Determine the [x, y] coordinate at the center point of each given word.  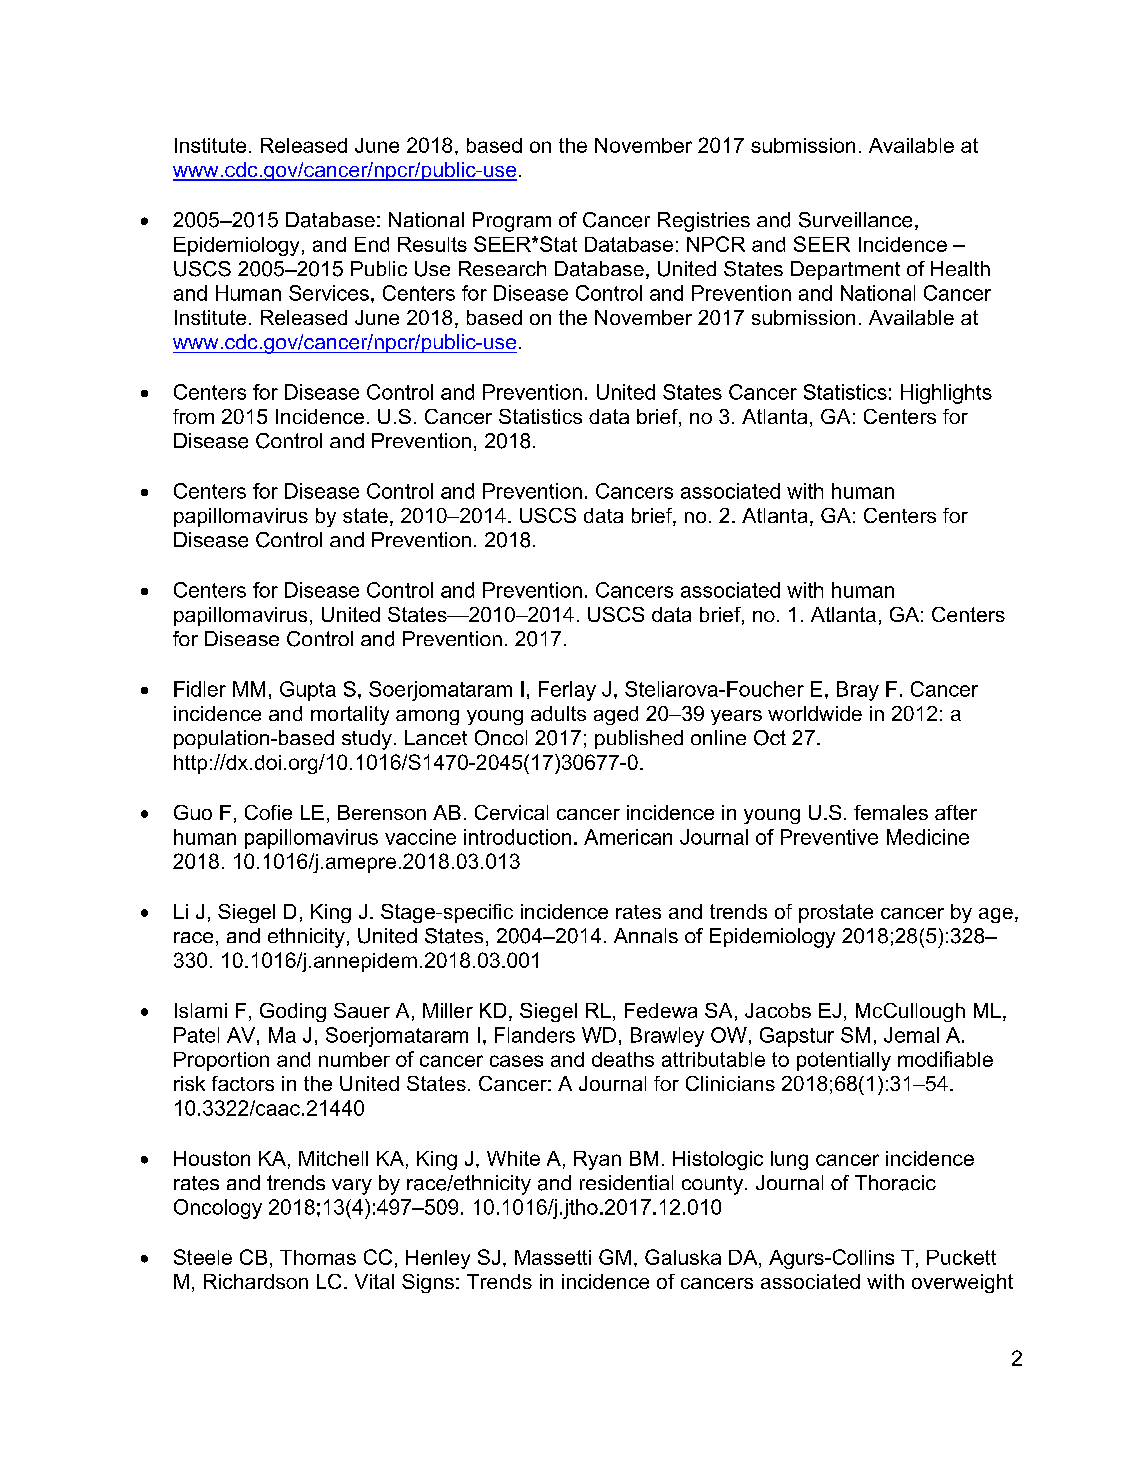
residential [626, 1182]
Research [502, 268]
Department [845, 270]
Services [329, 293]
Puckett [961, 1257]
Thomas [318, 1257]
